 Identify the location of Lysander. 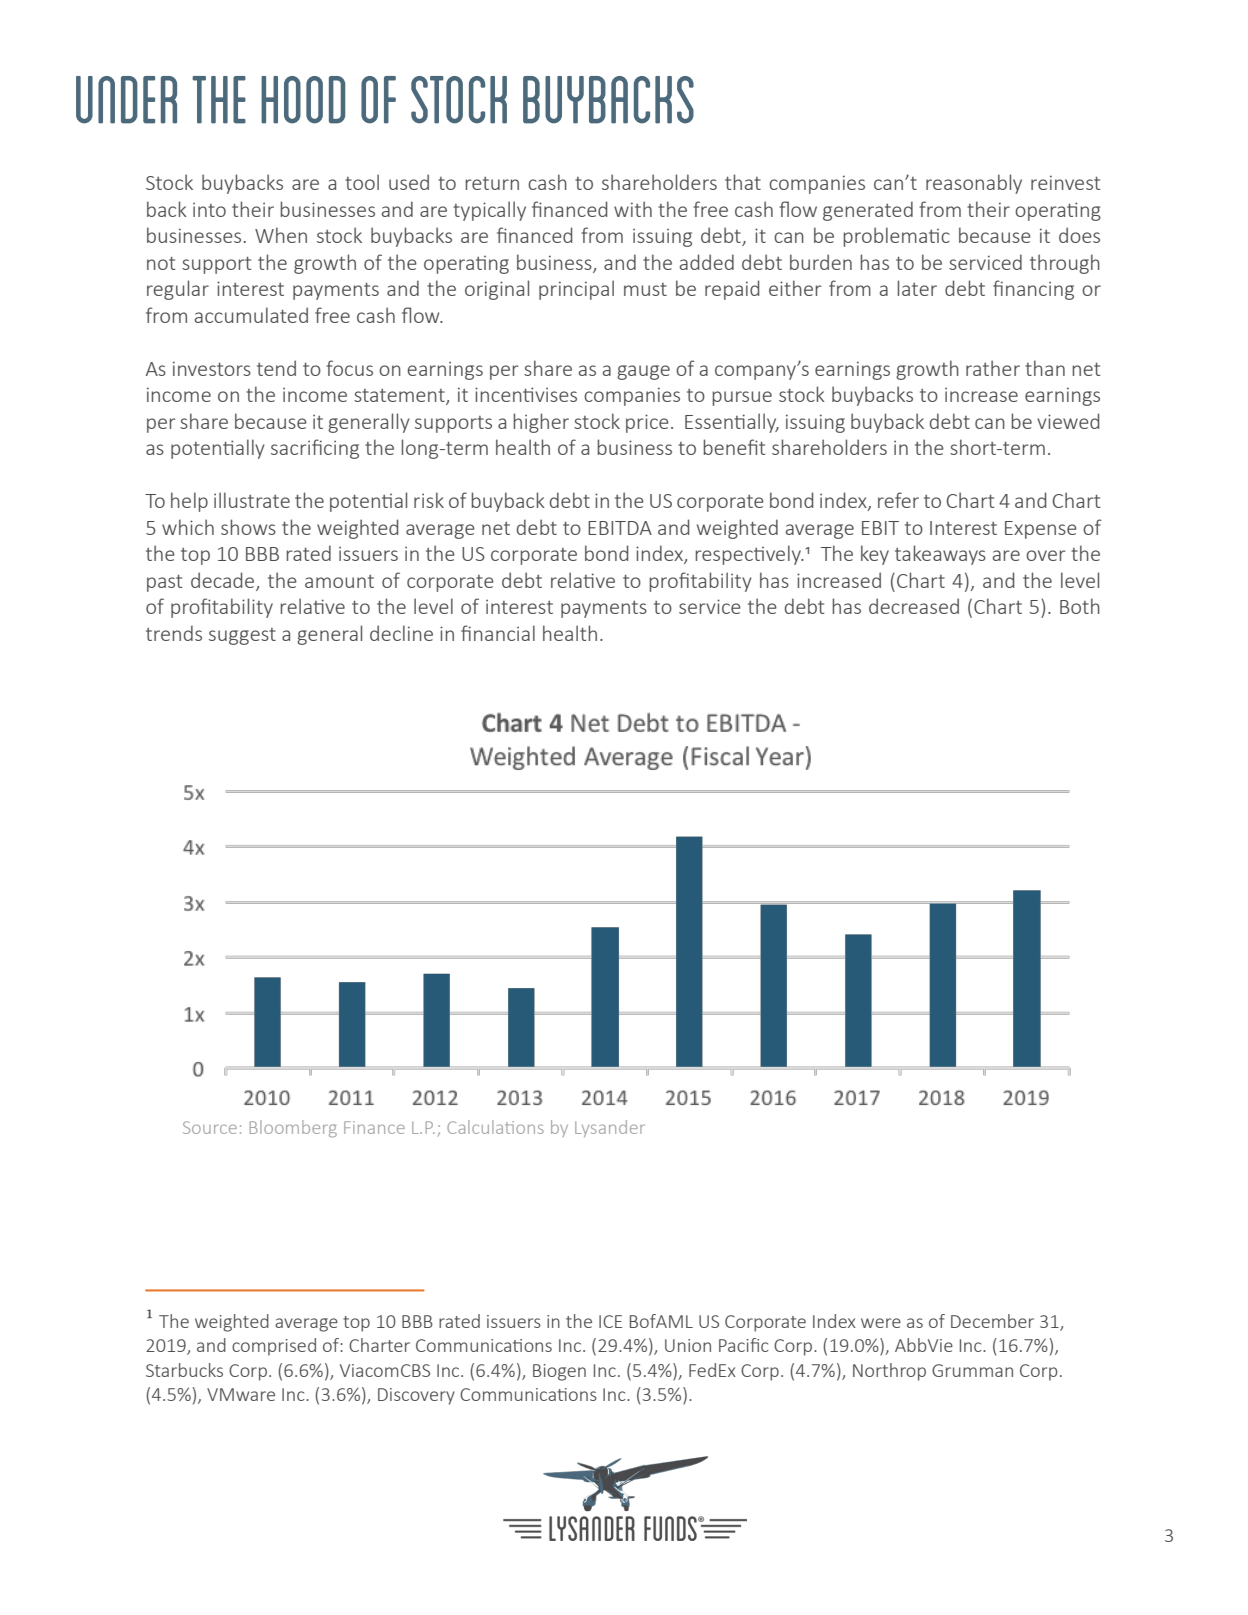
(610, 1128).
